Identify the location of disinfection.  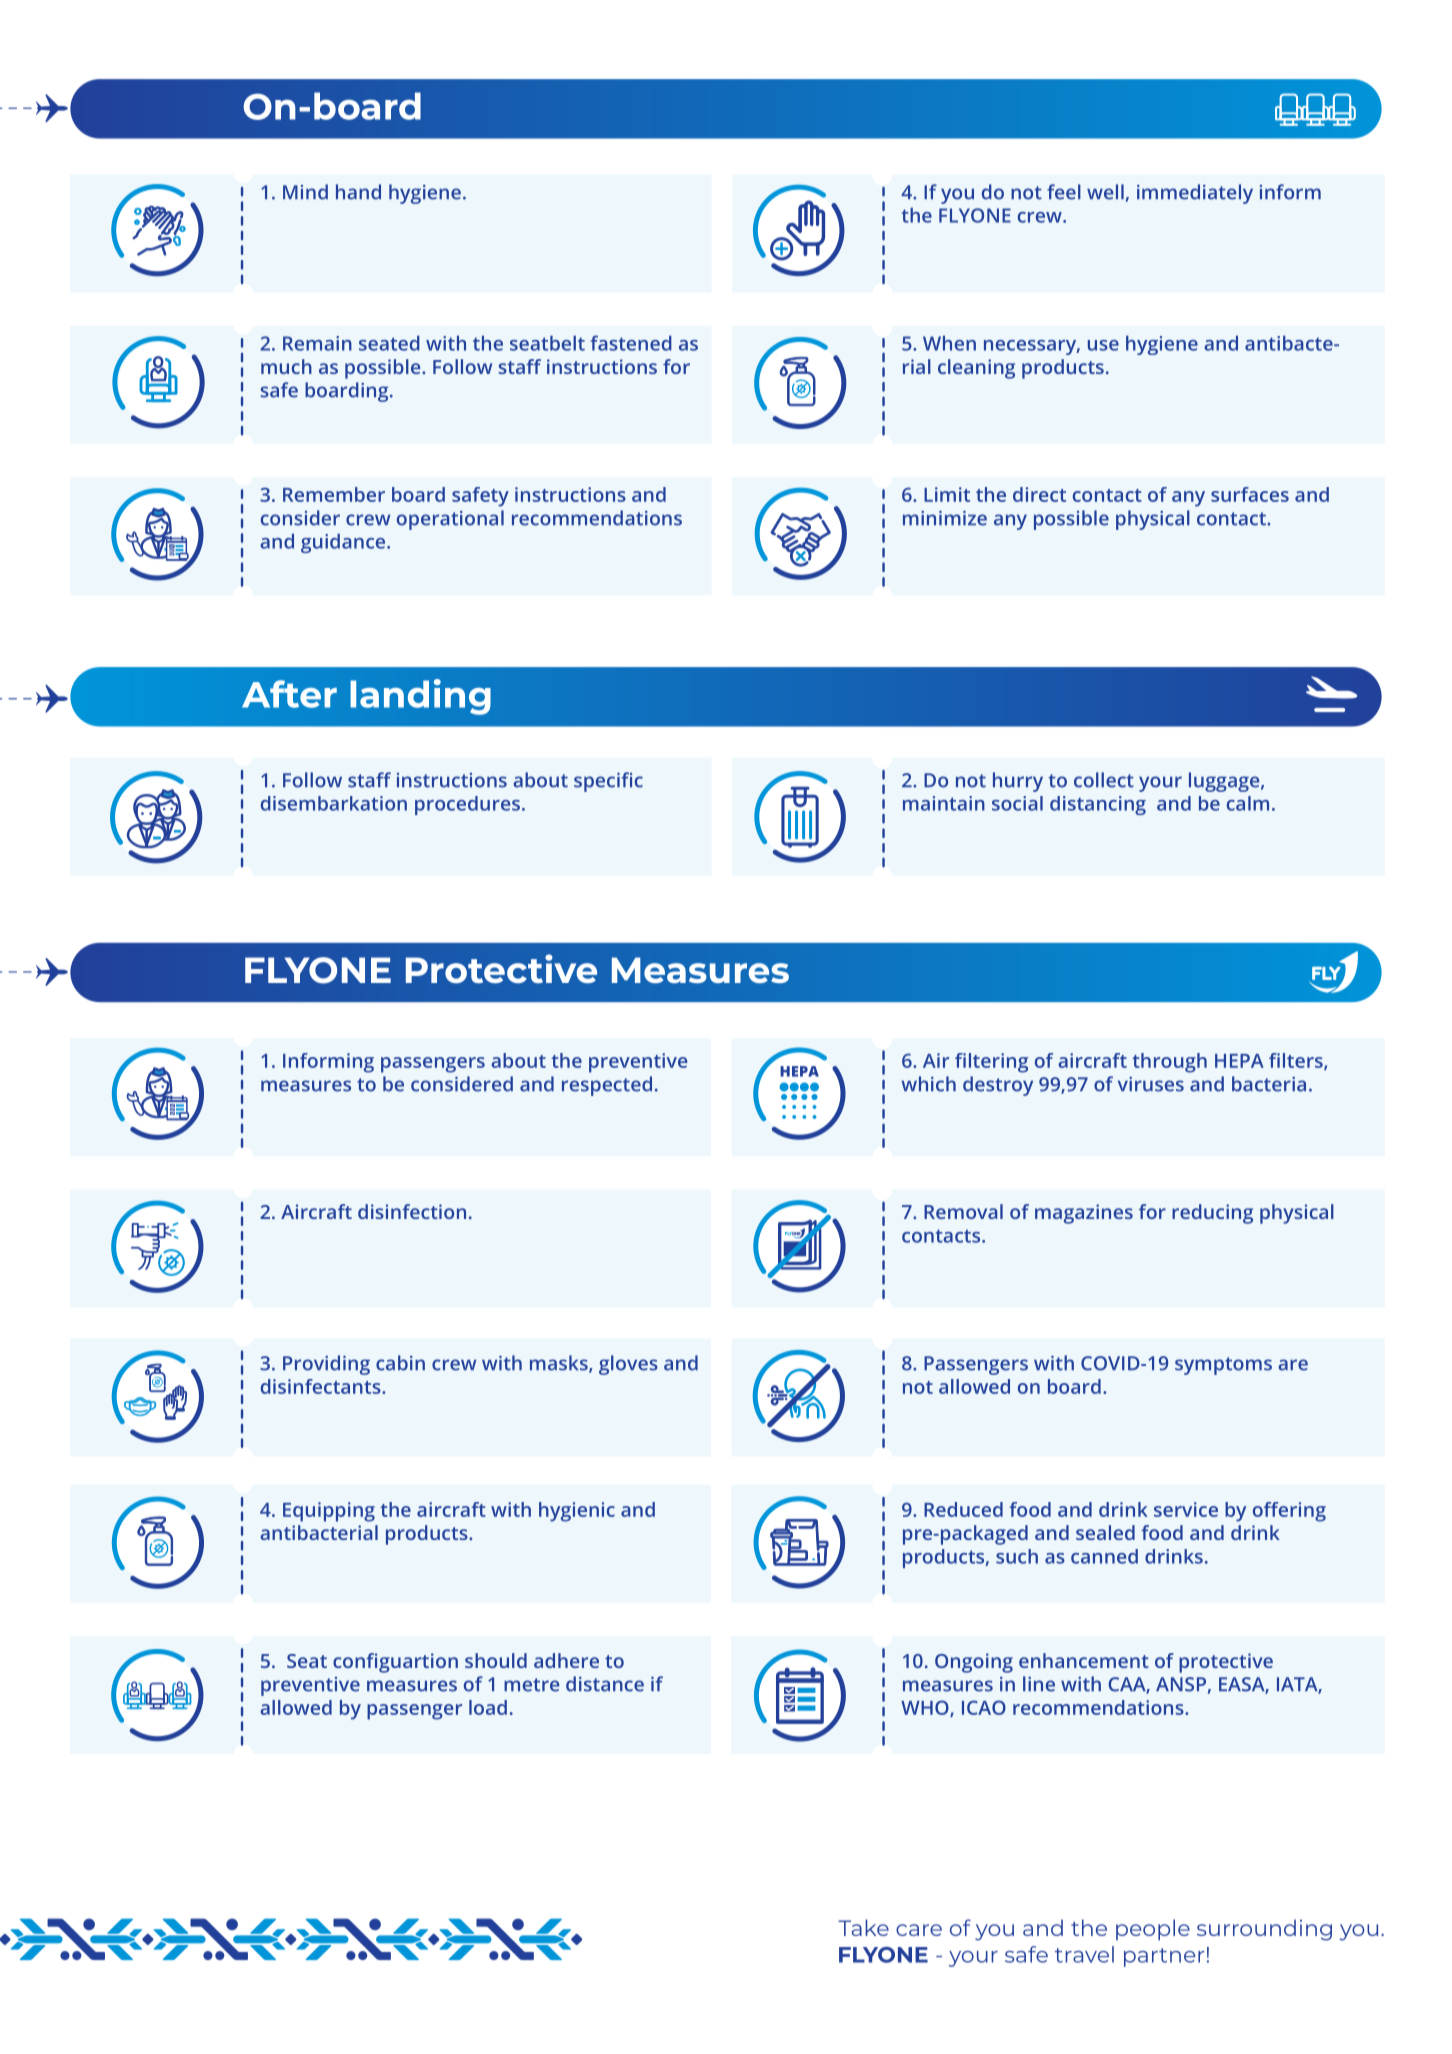
(412, 1211).
